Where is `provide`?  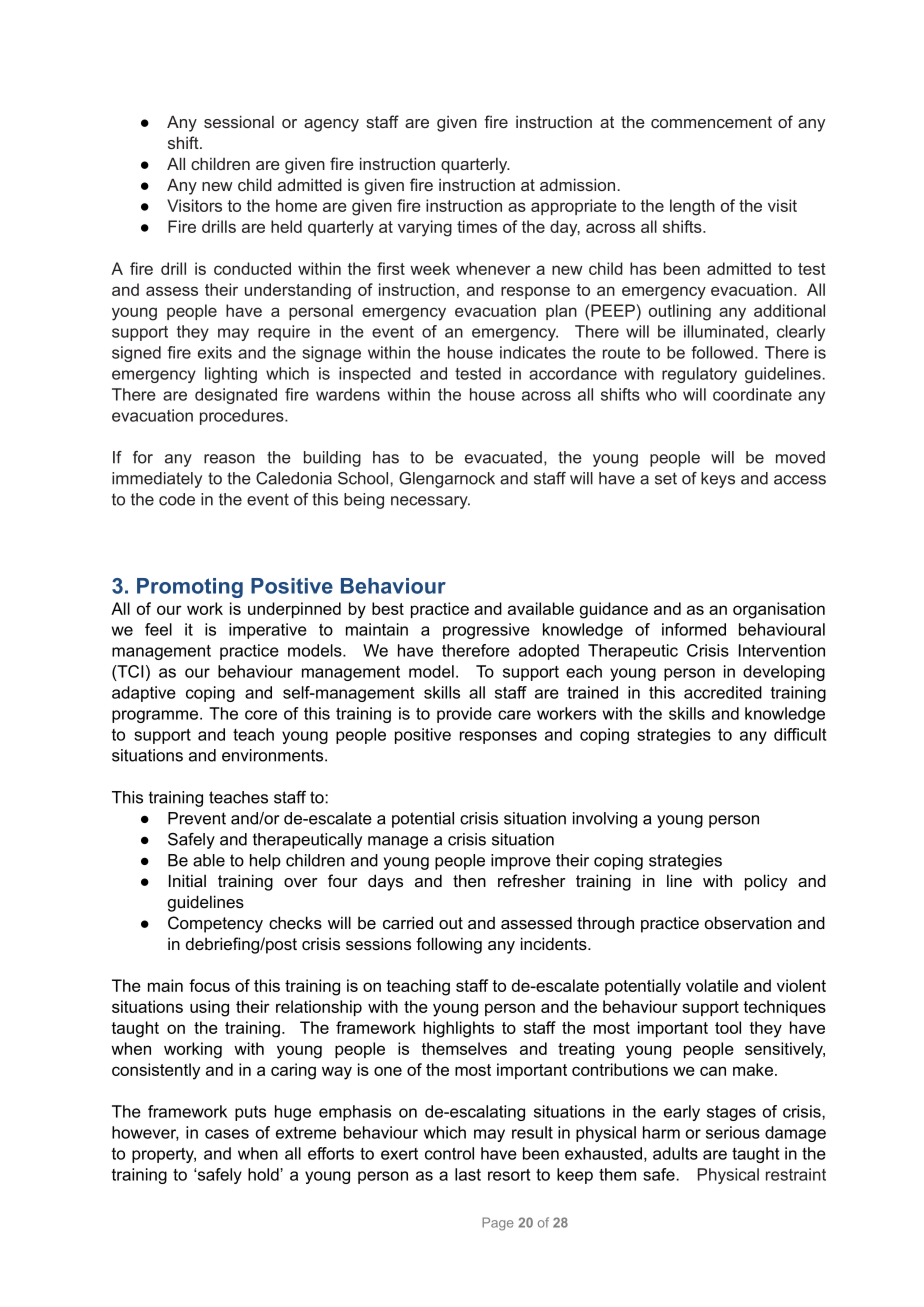 provide is located at coordinates (464, 715).
